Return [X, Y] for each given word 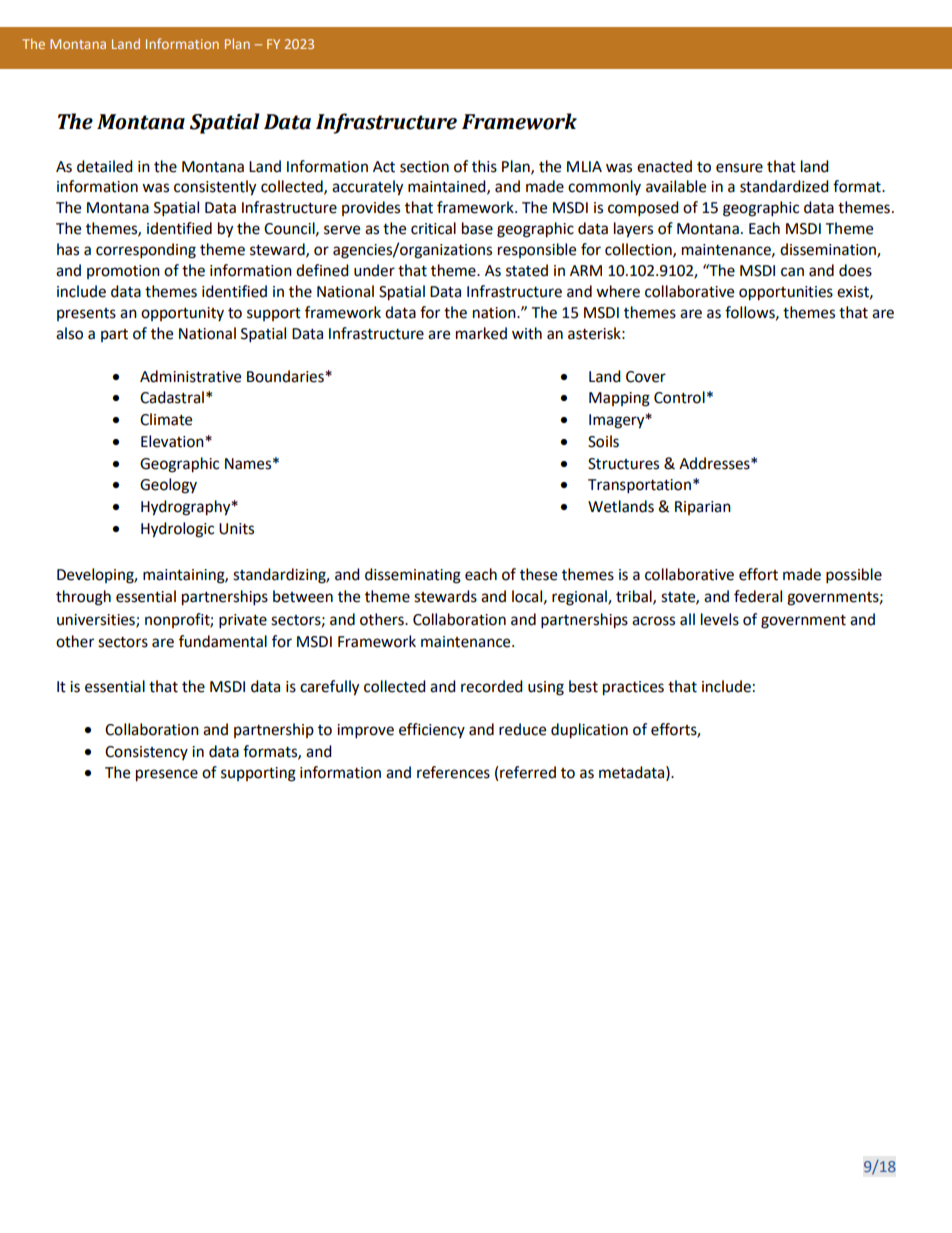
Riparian [703, 508]
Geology [168, 486]
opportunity [182, 314]
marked [481, 333]
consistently [215, 188]
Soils [603, 441]
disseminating [413, 576]
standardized [784, 186]
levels [720, 619]
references [453, 772]
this [484, 166]
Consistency [146, 753]
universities [97, 620]
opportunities [786, 293]
